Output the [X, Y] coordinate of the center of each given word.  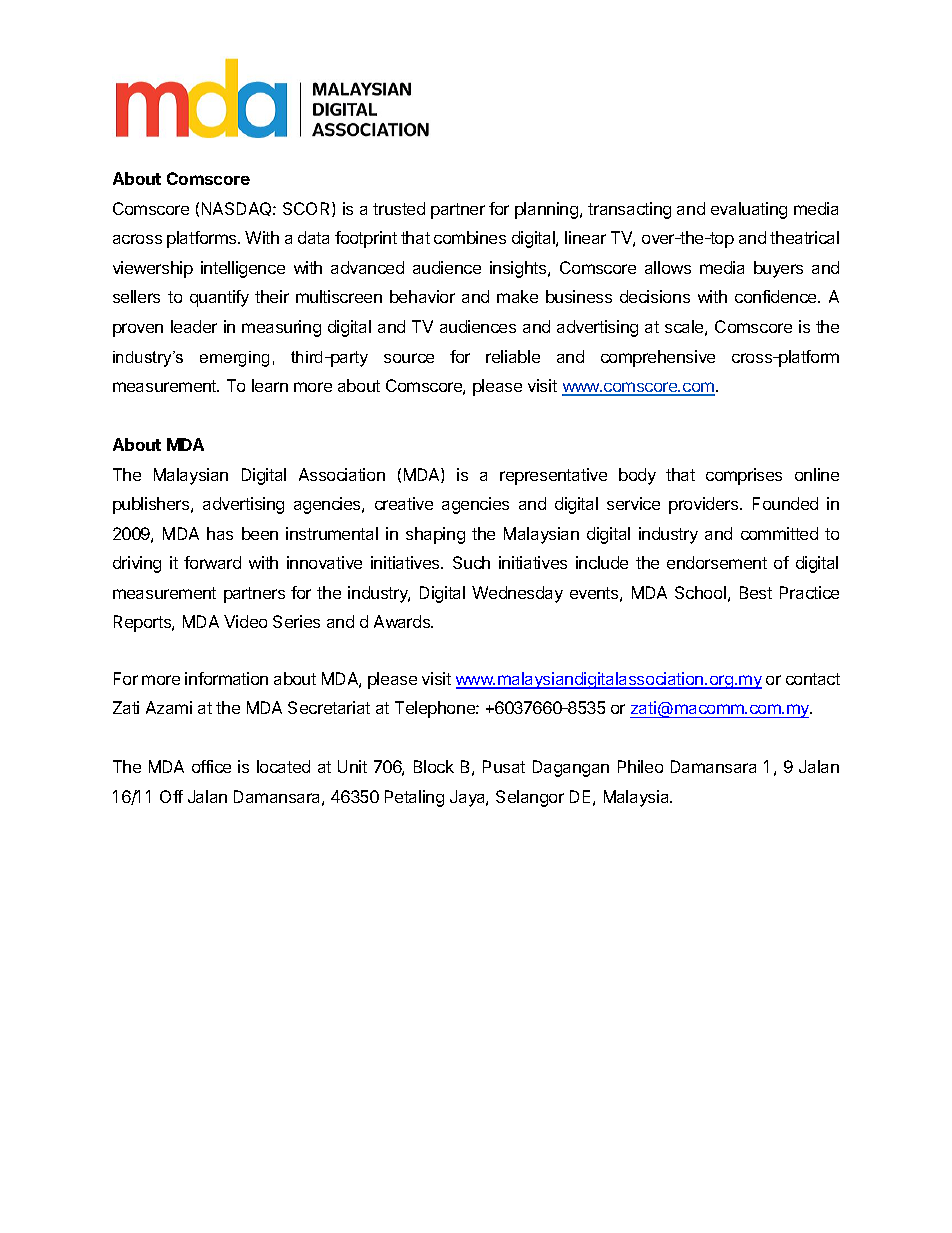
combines [470, 237]
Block [434, 766]
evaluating [749, 210]
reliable [513, 356]
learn [270, 385]
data [313, 237]
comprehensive [658, 358]
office [211, 766]
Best [756, 592]
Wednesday [517, 594]
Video [245, 621]
